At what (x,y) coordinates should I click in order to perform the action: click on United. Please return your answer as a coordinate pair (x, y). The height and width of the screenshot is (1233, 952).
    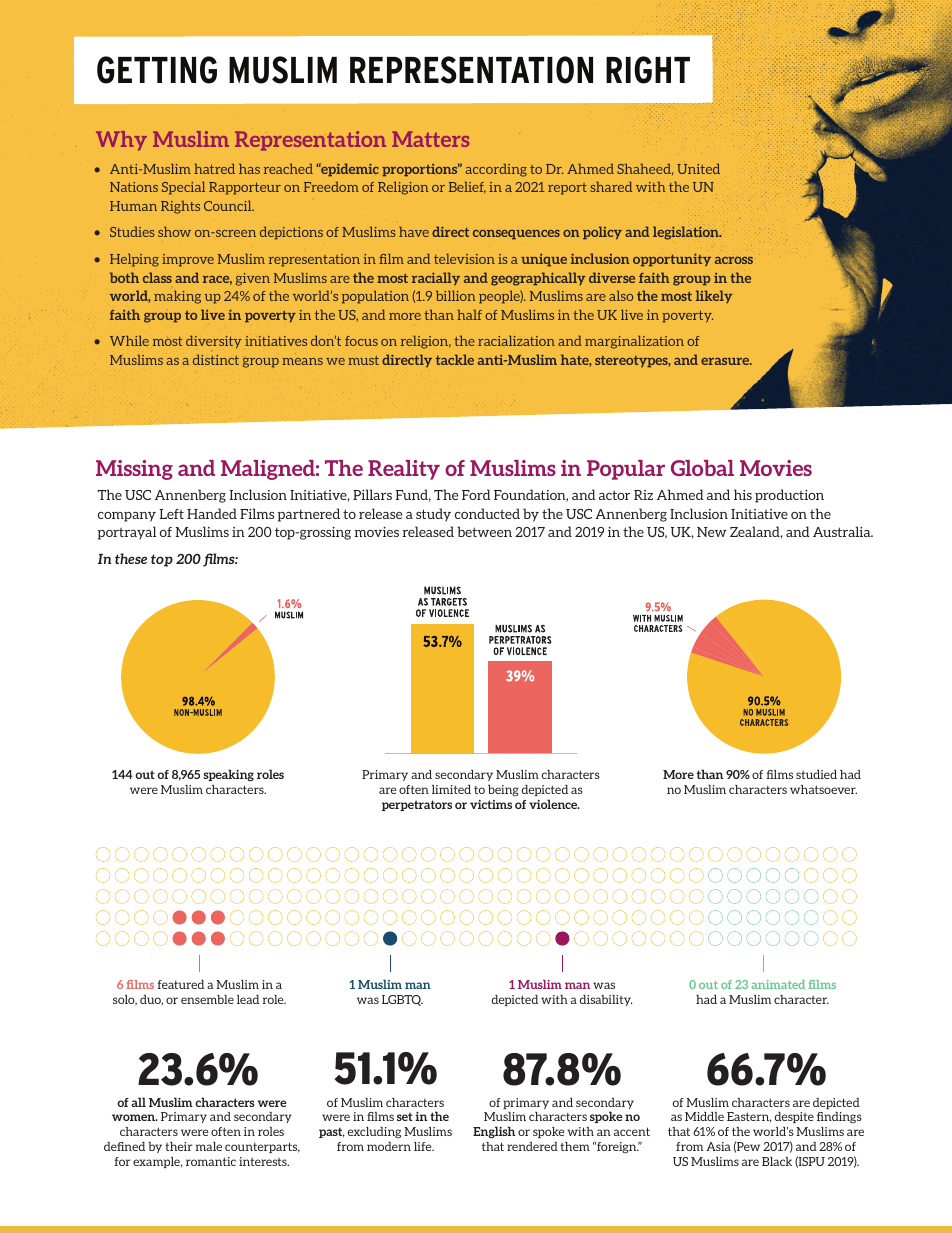
    Looking at the image, I should click on (698, 169).
